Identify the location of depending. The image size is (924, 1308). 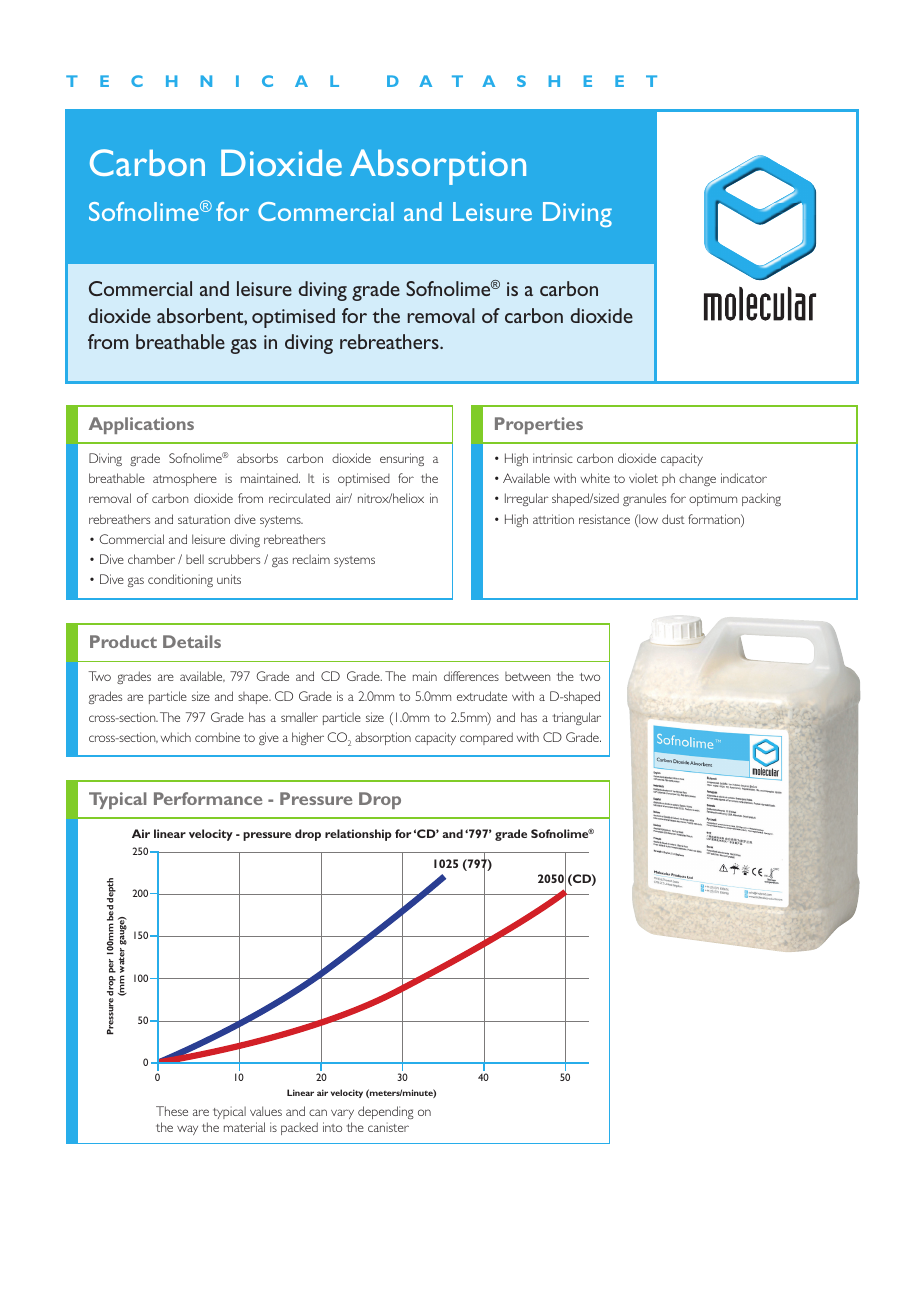
(386, 1112).
